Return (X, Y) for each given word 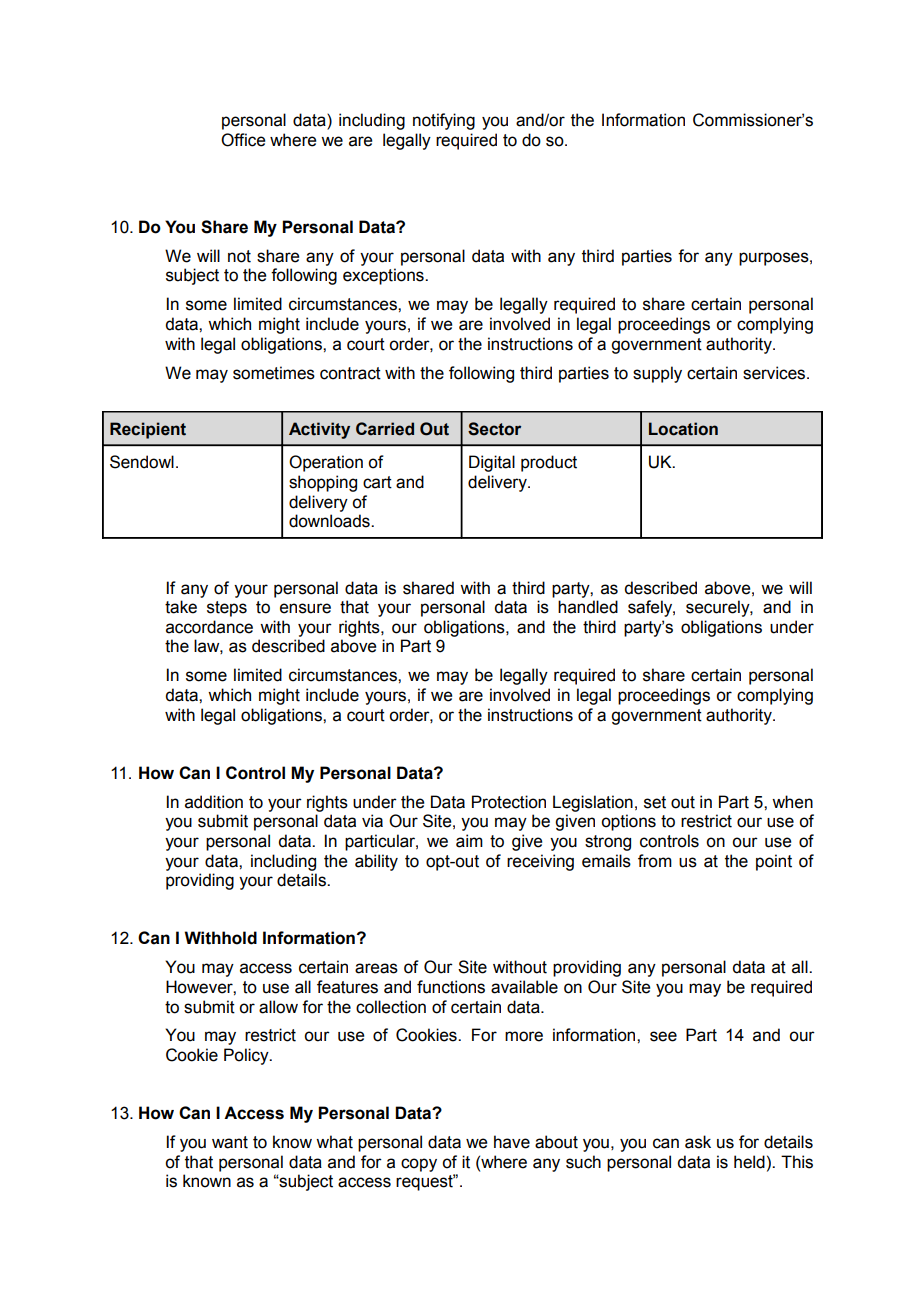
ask (698, 1142)
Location (683, 429)
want (230, 1142)
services (775, 373)
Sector (494, 429)
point (774, 862)
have (512, 1142)
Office (243, 140)
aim (469, 841)
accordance (209, 627)
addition (214, 802)
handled (588, 607)
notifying (444, 121)
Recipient (148, 430)
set (655, 802)
